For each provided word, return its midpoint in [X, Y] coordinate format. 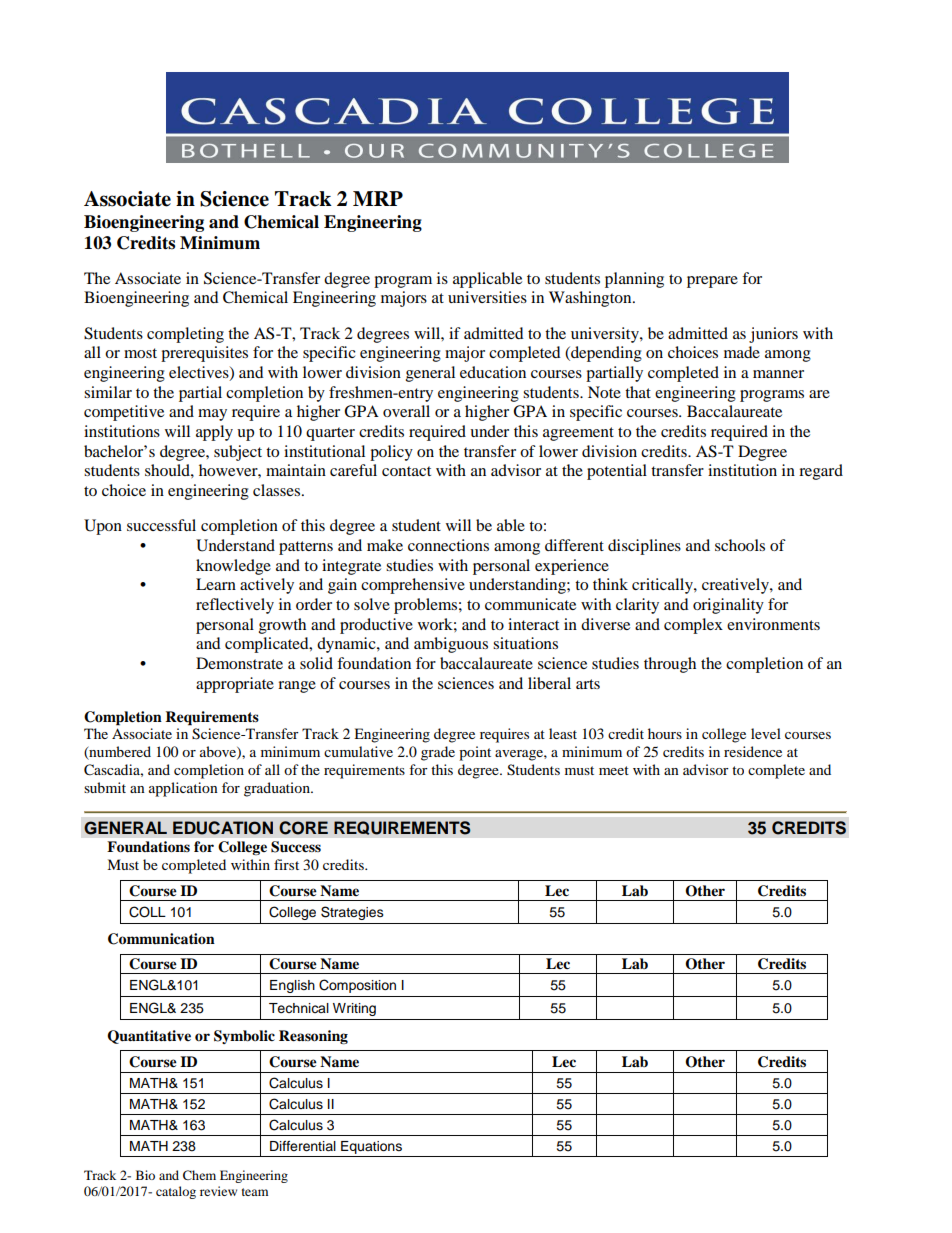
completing [185, 335]
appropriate [235, 685]
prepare [712, 282]
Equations [371, 1149]
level [766, 733]
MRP [378, 198]
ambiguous [451, 645]
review [218, 1191]
